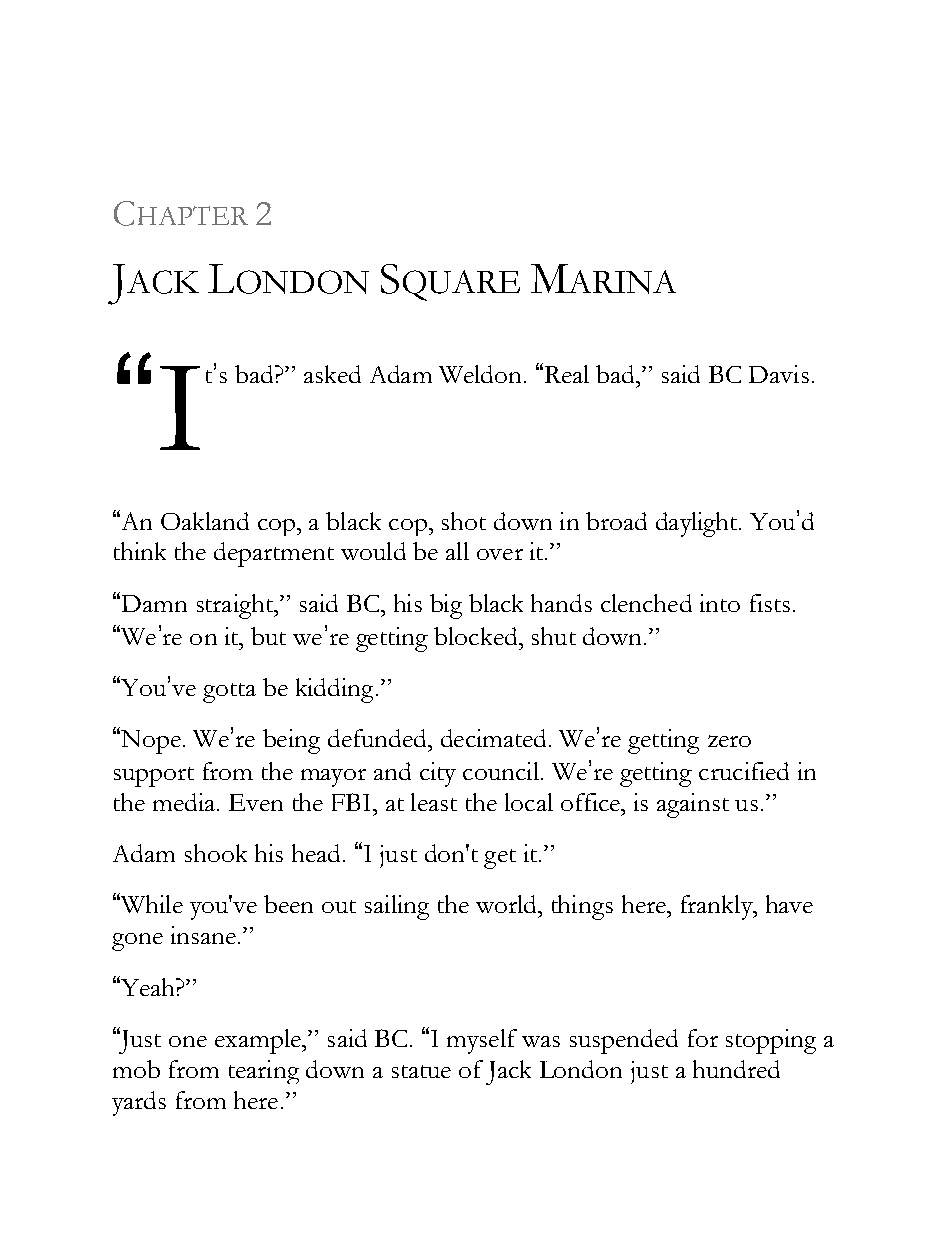 The height and width of the screenshot is (1233, 952). I want to click on shot, so click(464, 521).
